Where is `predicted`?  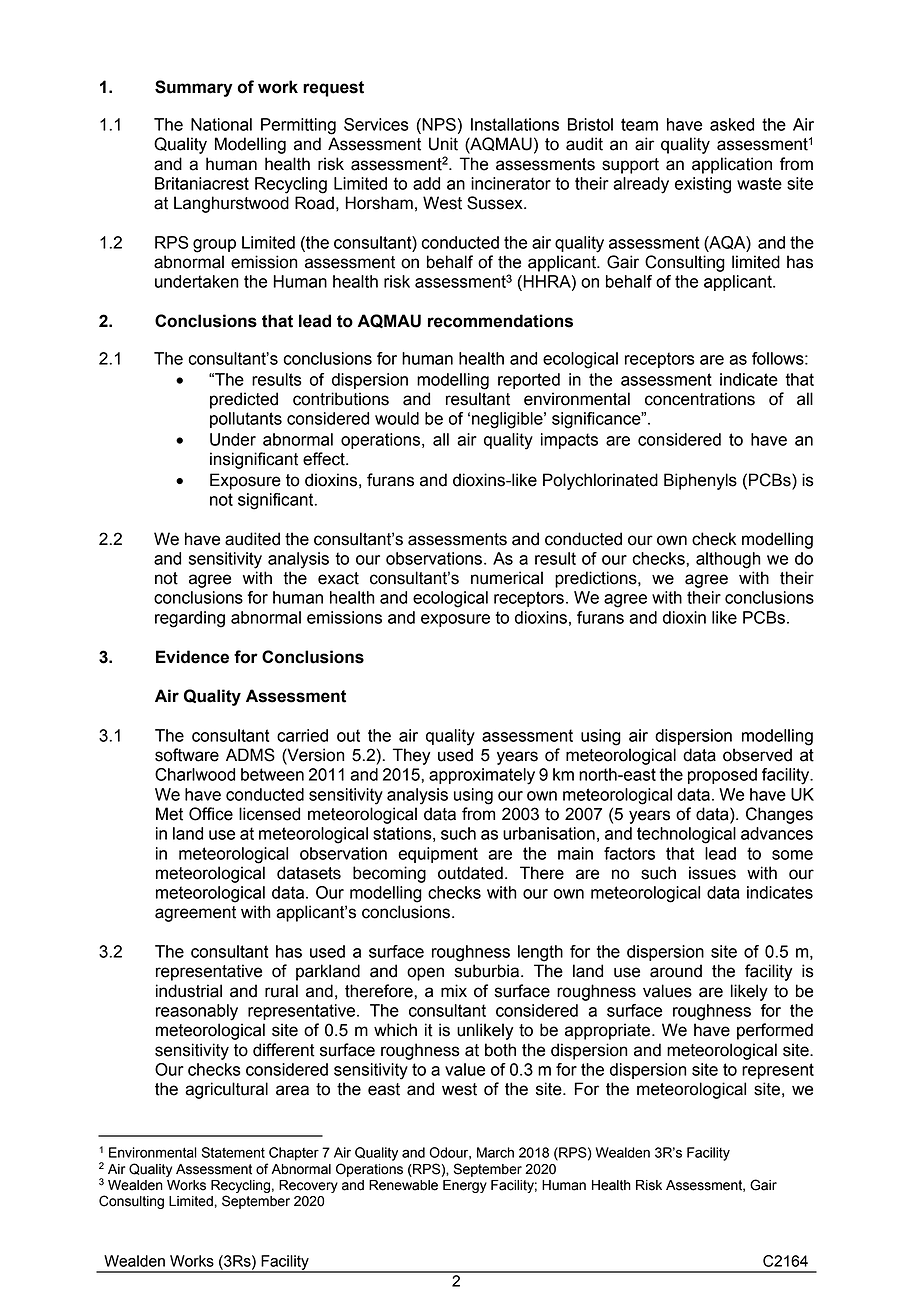
predicted is located at coordinates (244, 400).
